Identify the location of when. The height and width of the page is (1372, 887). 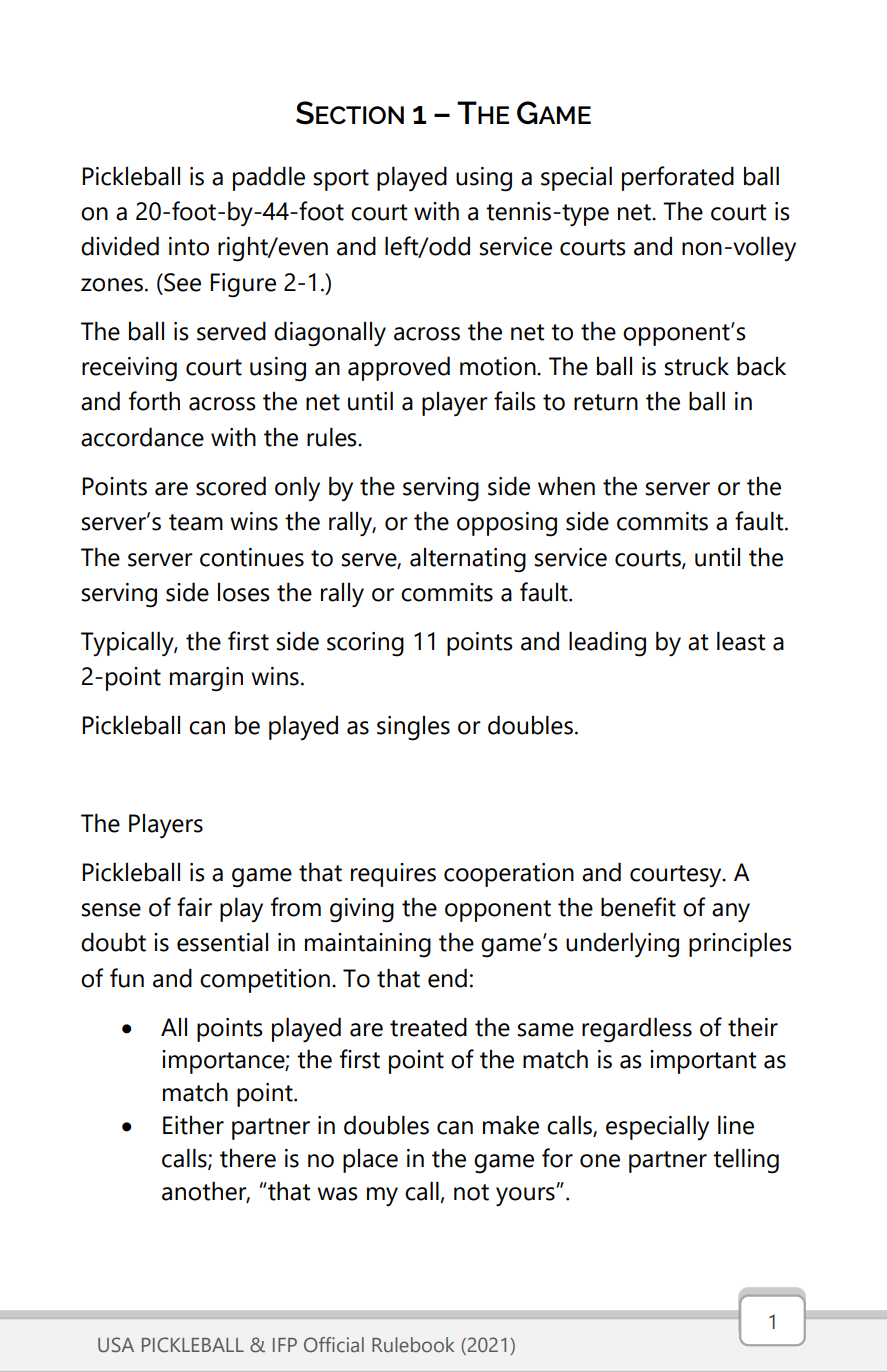
(566, 486).
